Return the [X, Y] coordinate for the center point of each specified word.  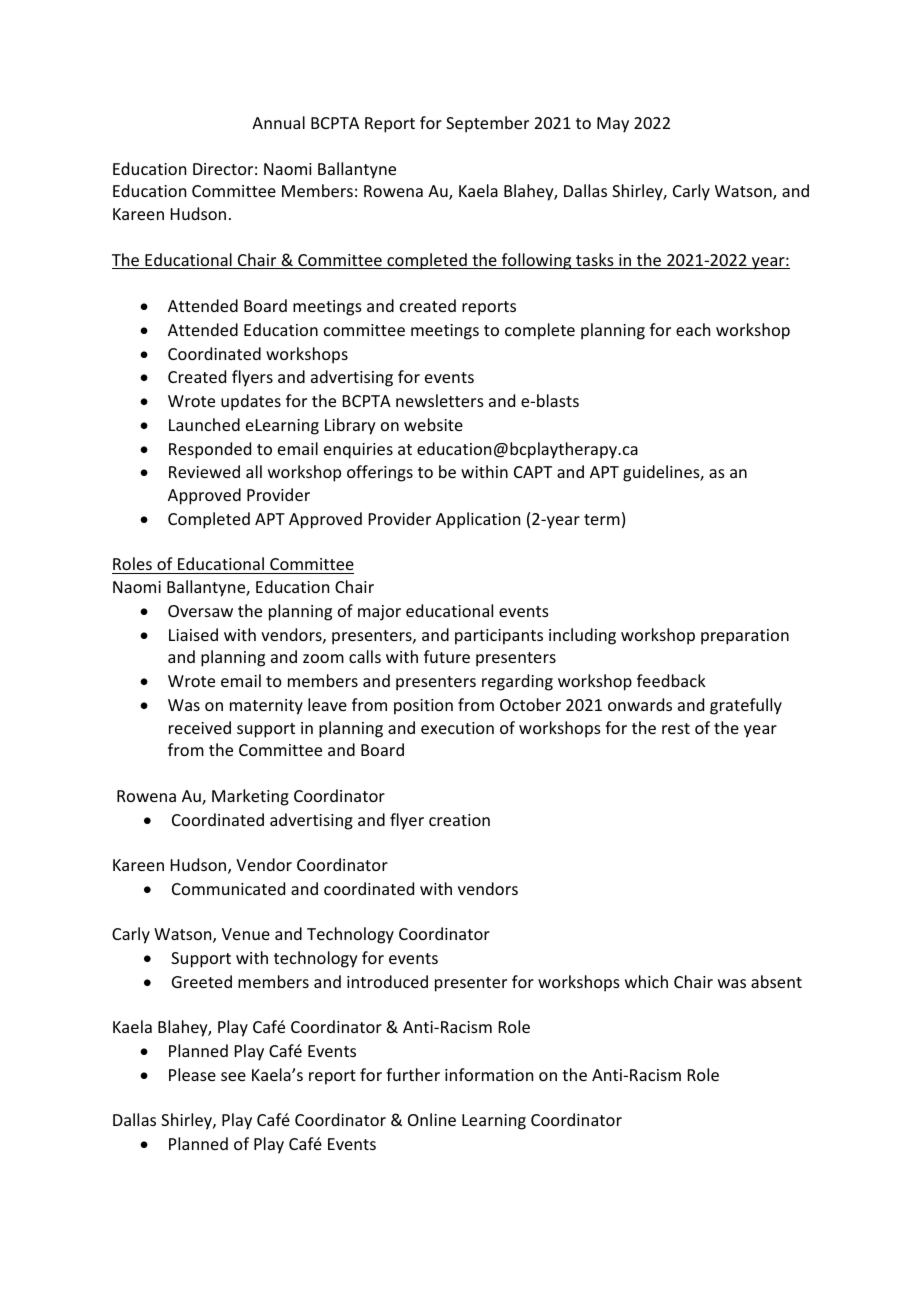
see [233, 1076]
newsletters [440, 400]
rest [676, 728]
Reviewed [204, 471]
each [693, 329]
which [646, 981]
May [613, 125]
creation [459, 820]
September [487, 124]
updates [251, 402]
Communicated [228, 888]
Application [478, 520]
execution [457, 728]
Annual [278, 122]
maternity [266, 707]
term [602, 519]
